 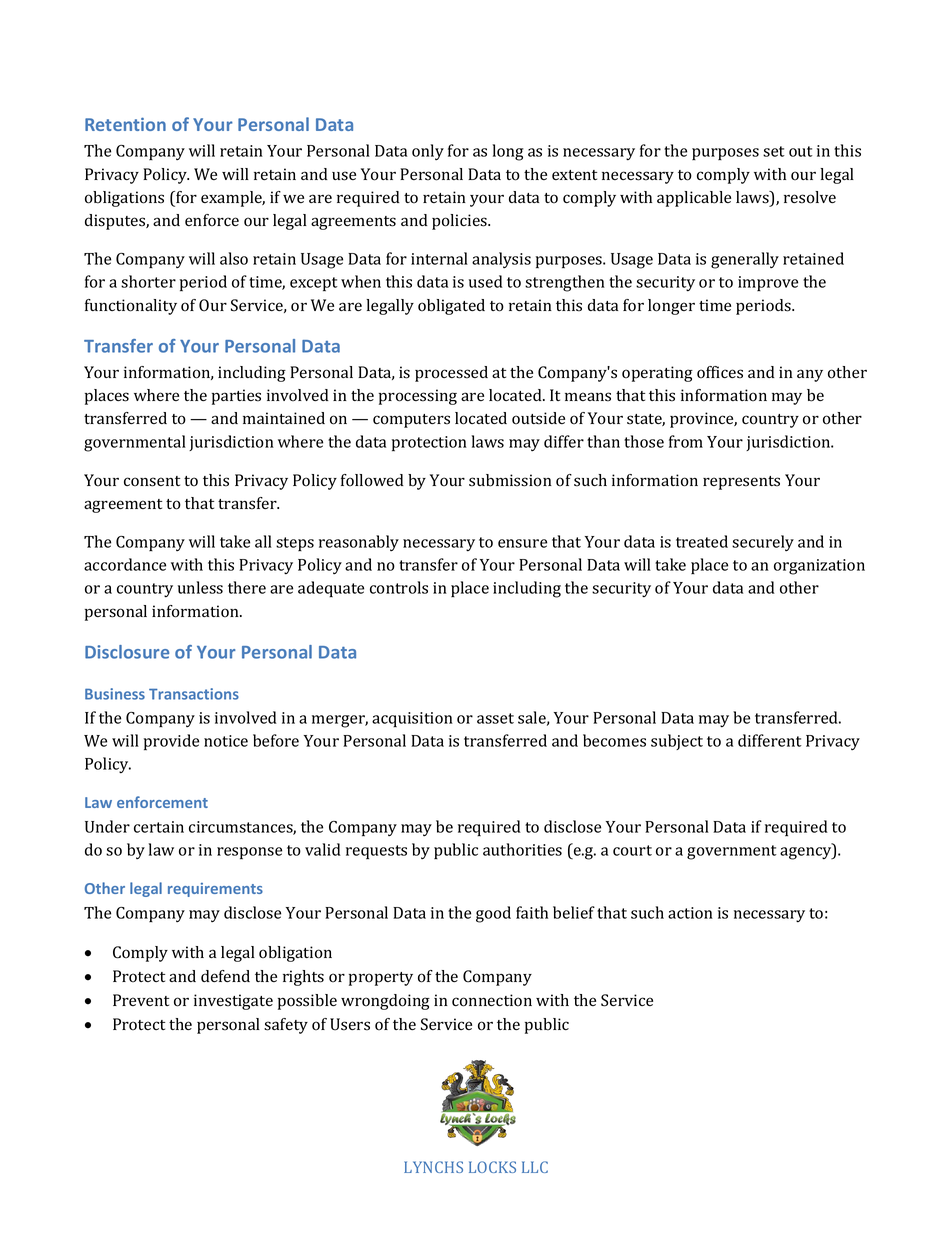 I want to click on submission, so click(x=510, y=480).
